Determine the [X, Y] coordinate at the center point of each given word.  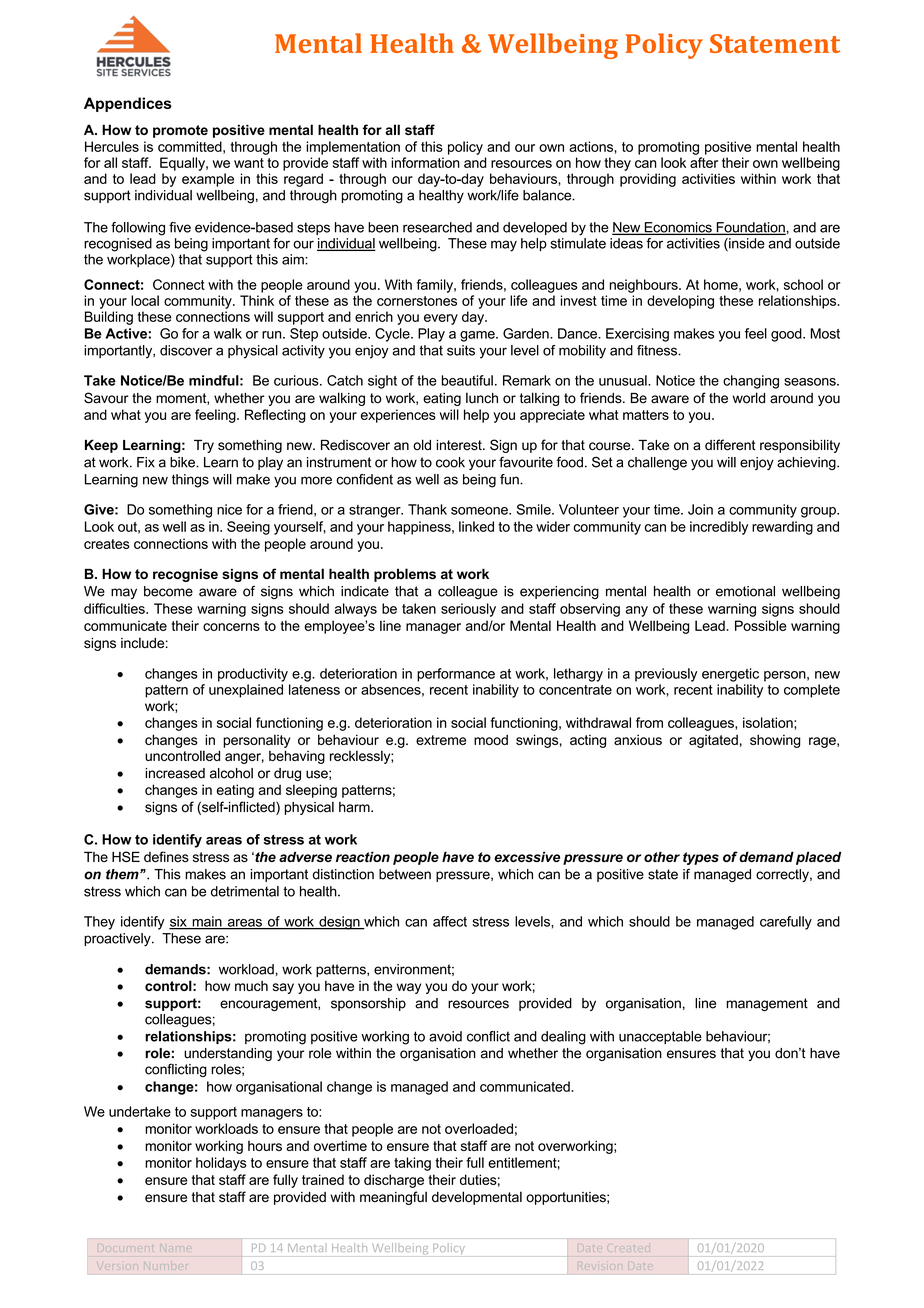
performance [456, 675]
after [704, 162]
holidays [221, 1164]
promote [180, 131]
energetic [730, 675]
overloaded [479, 1128]
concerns [231, 627]
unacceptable [660, 1037]
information [425, 162]
